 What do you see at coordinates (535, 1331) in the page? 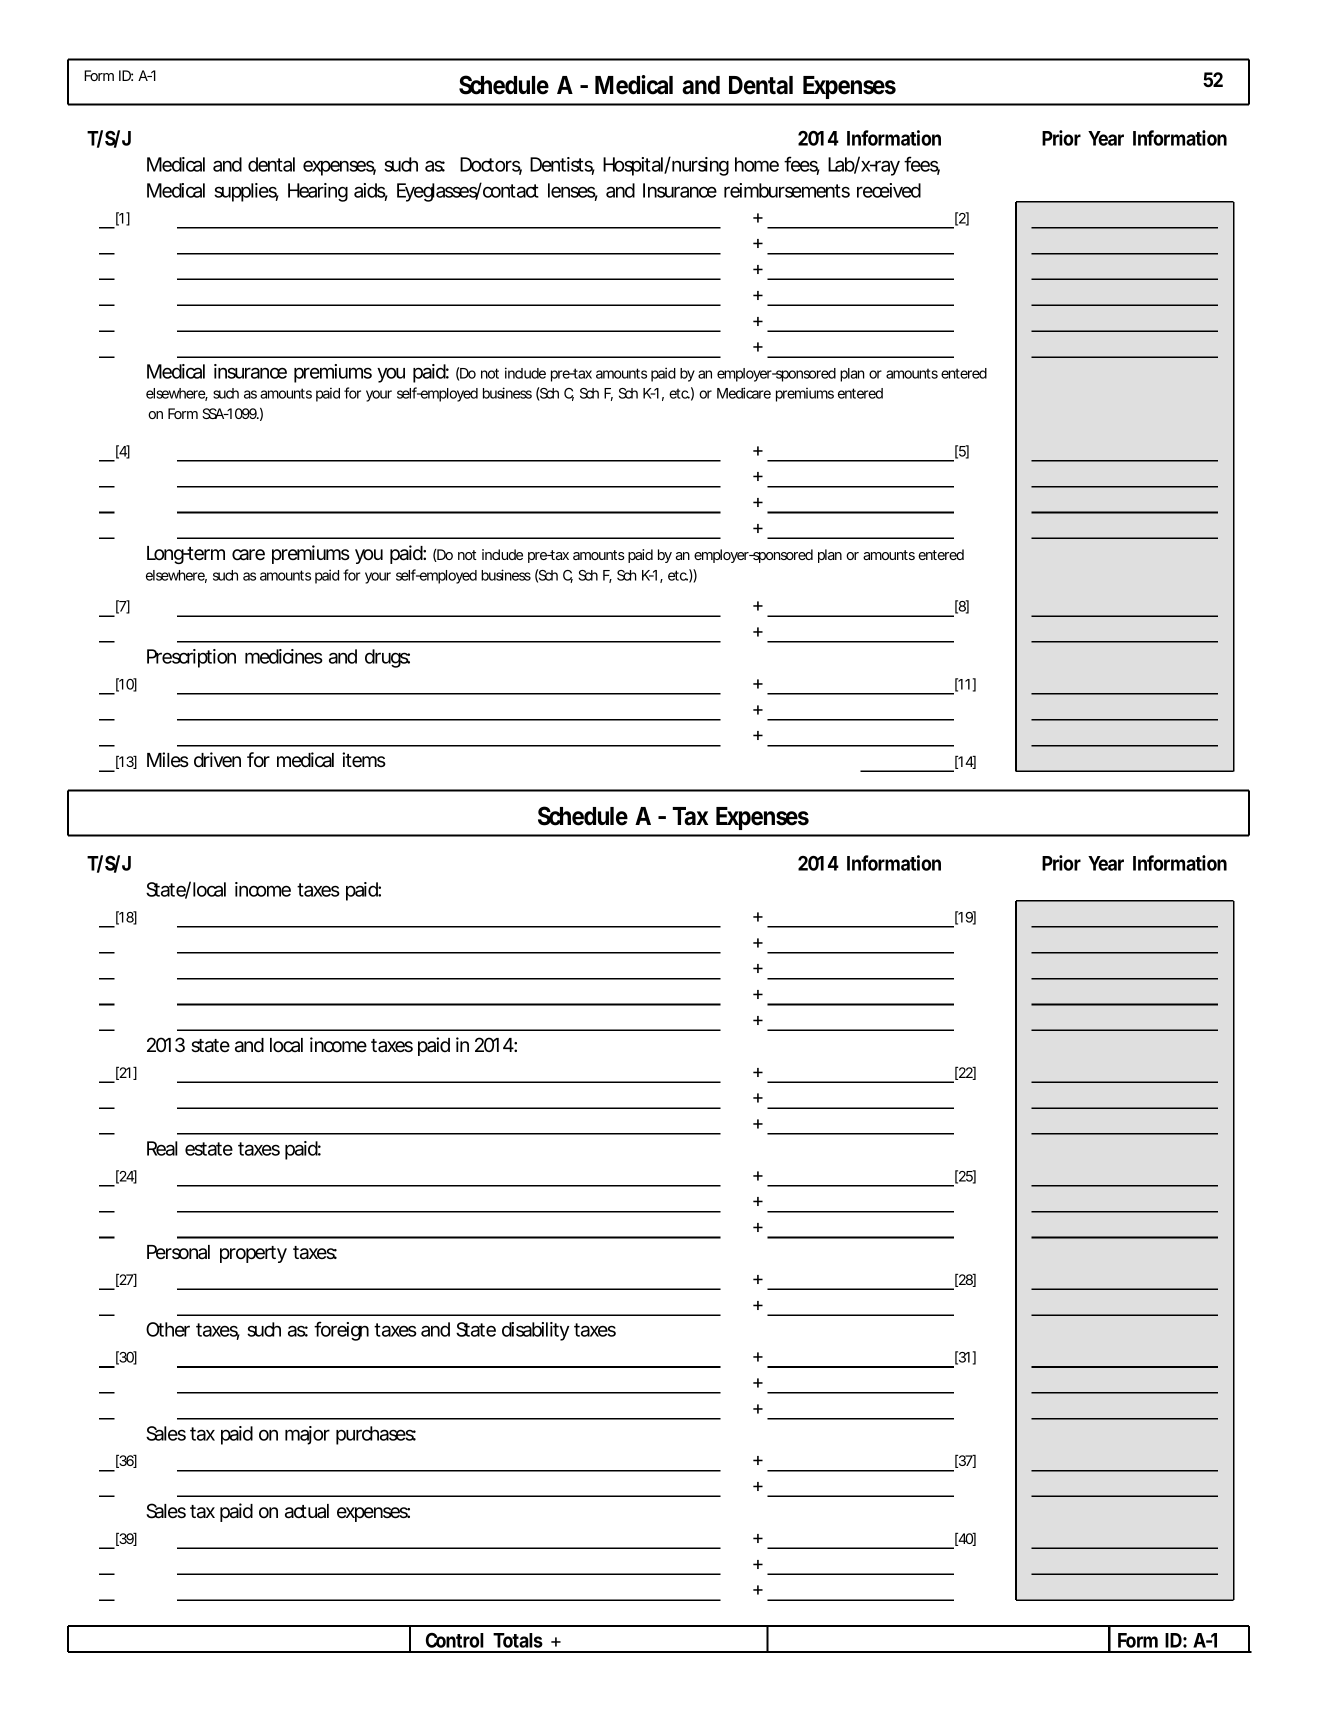
I see `disability` at bounding box center [535, 1331].
